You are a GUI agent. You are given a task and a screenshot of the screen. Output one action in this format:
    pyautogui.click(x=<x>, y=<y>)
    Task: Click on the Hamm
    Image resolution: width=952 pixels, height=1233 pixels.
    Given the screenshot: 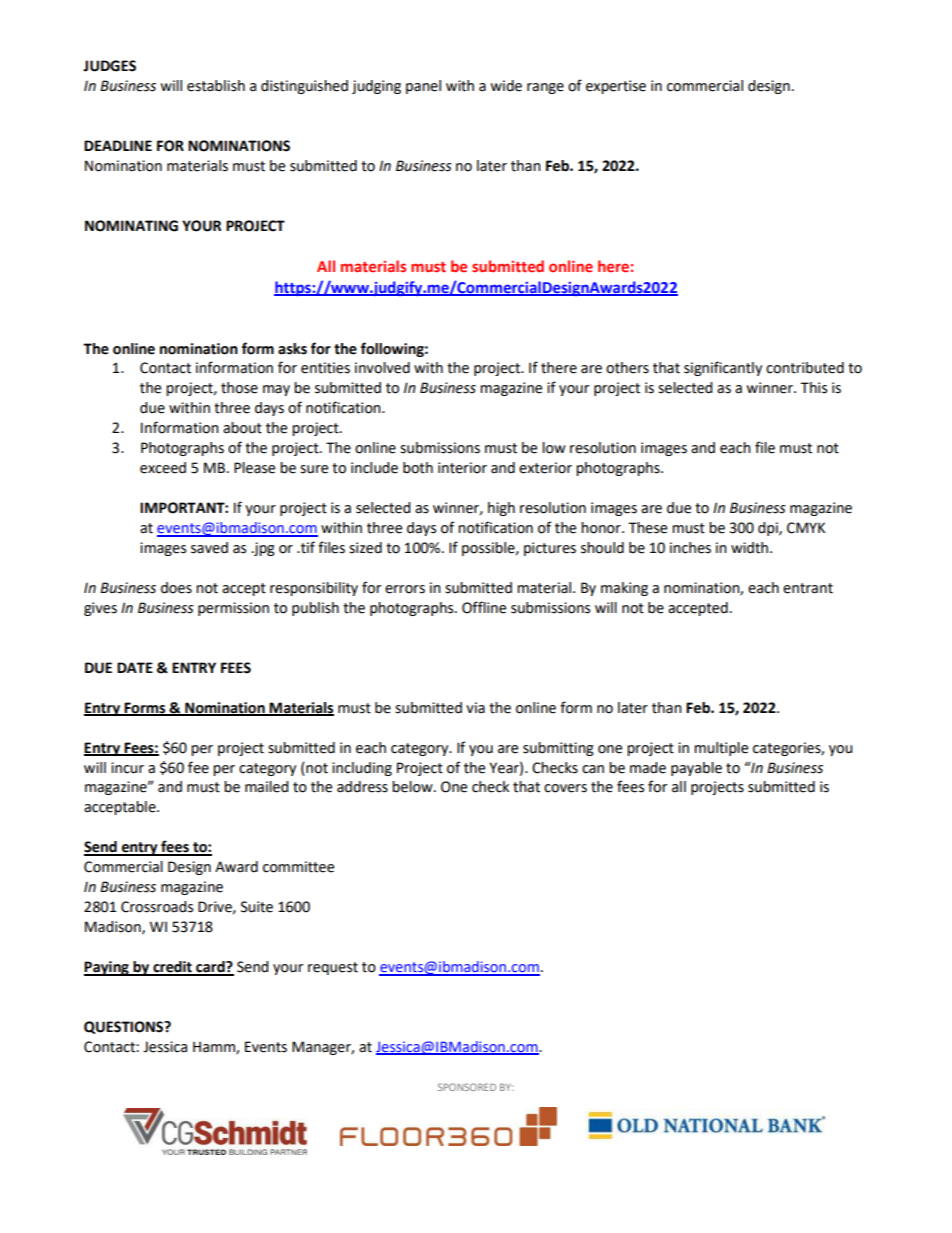 What is the action you would take?
    pyautogui.click(x=215, y=1048)
